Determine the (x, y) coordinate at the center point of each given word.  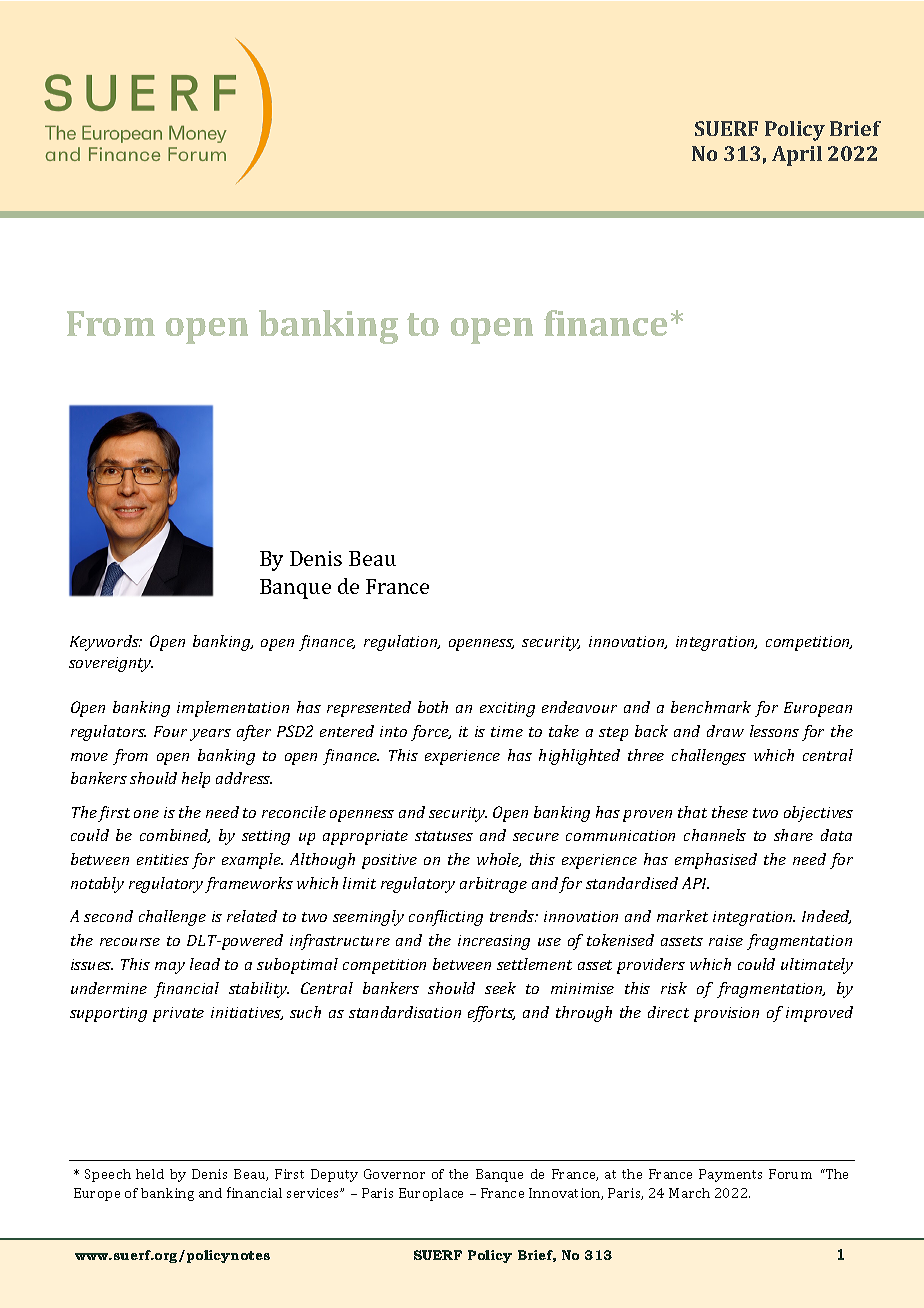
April (797, 156)
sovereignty (111, 664)
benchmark (711, 707)
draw (725, 731)
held (150, 1174)
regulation (402, 643)
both (433, 707)
